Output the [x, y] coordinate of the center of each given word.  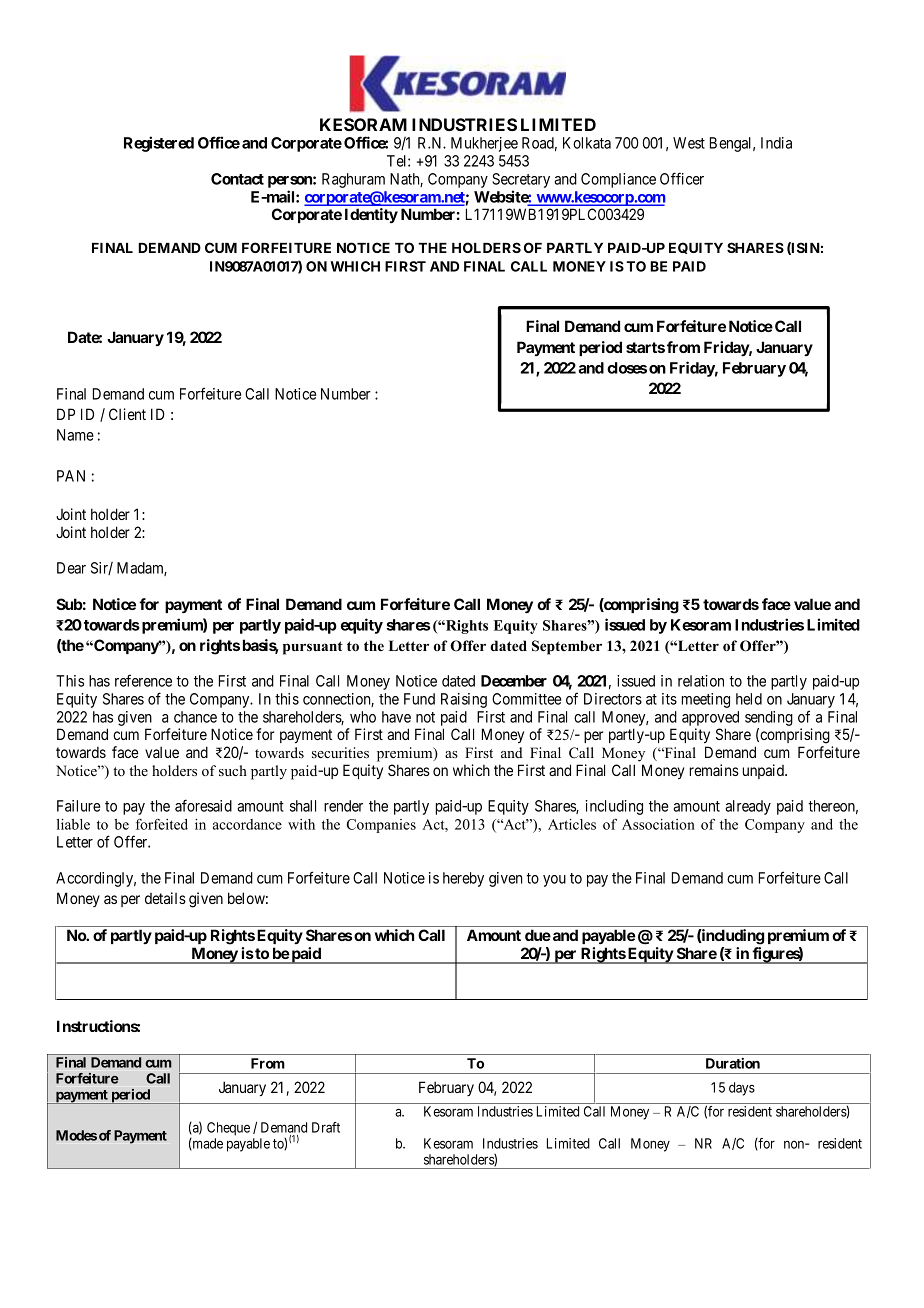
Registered [159, 144]
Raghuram [353, 180]
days [742, 1089]
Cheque [228, 1129]
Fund [419, 699]
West [689, 143]
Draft [326, 1127]
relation [701, 681]
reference [143, 680]
